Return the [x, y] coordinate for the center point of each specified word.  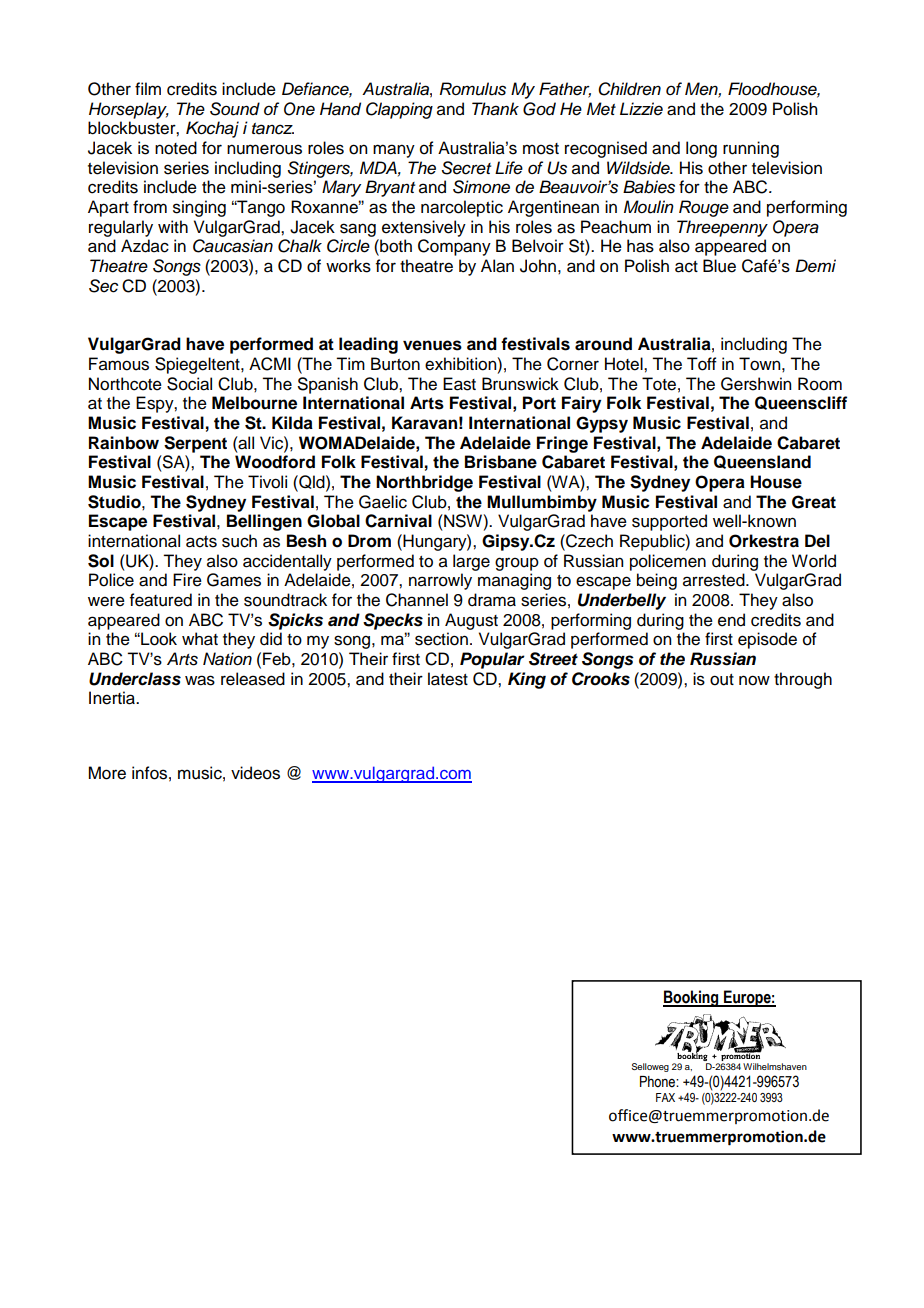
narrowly [440, 581]
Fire [187, 580]
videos [255, 773]
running [751, 149]
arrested [715, 580]
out [722, 680]
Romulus [473, 89]
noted [176, 148]
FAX [665, 1097]
